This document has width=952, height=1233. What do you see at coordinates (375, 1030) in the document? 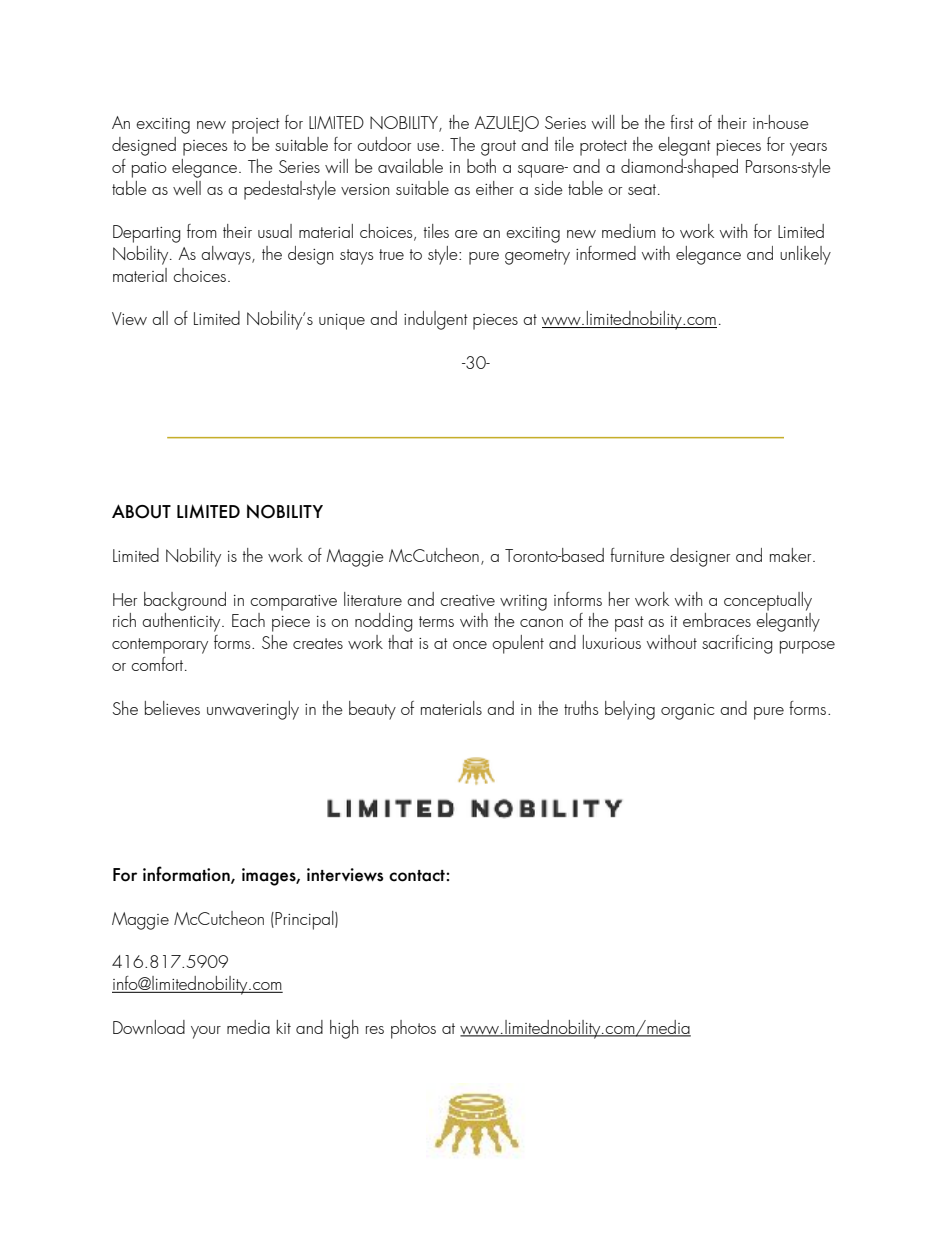
I see `res` at bounding box center [375, 1030].
